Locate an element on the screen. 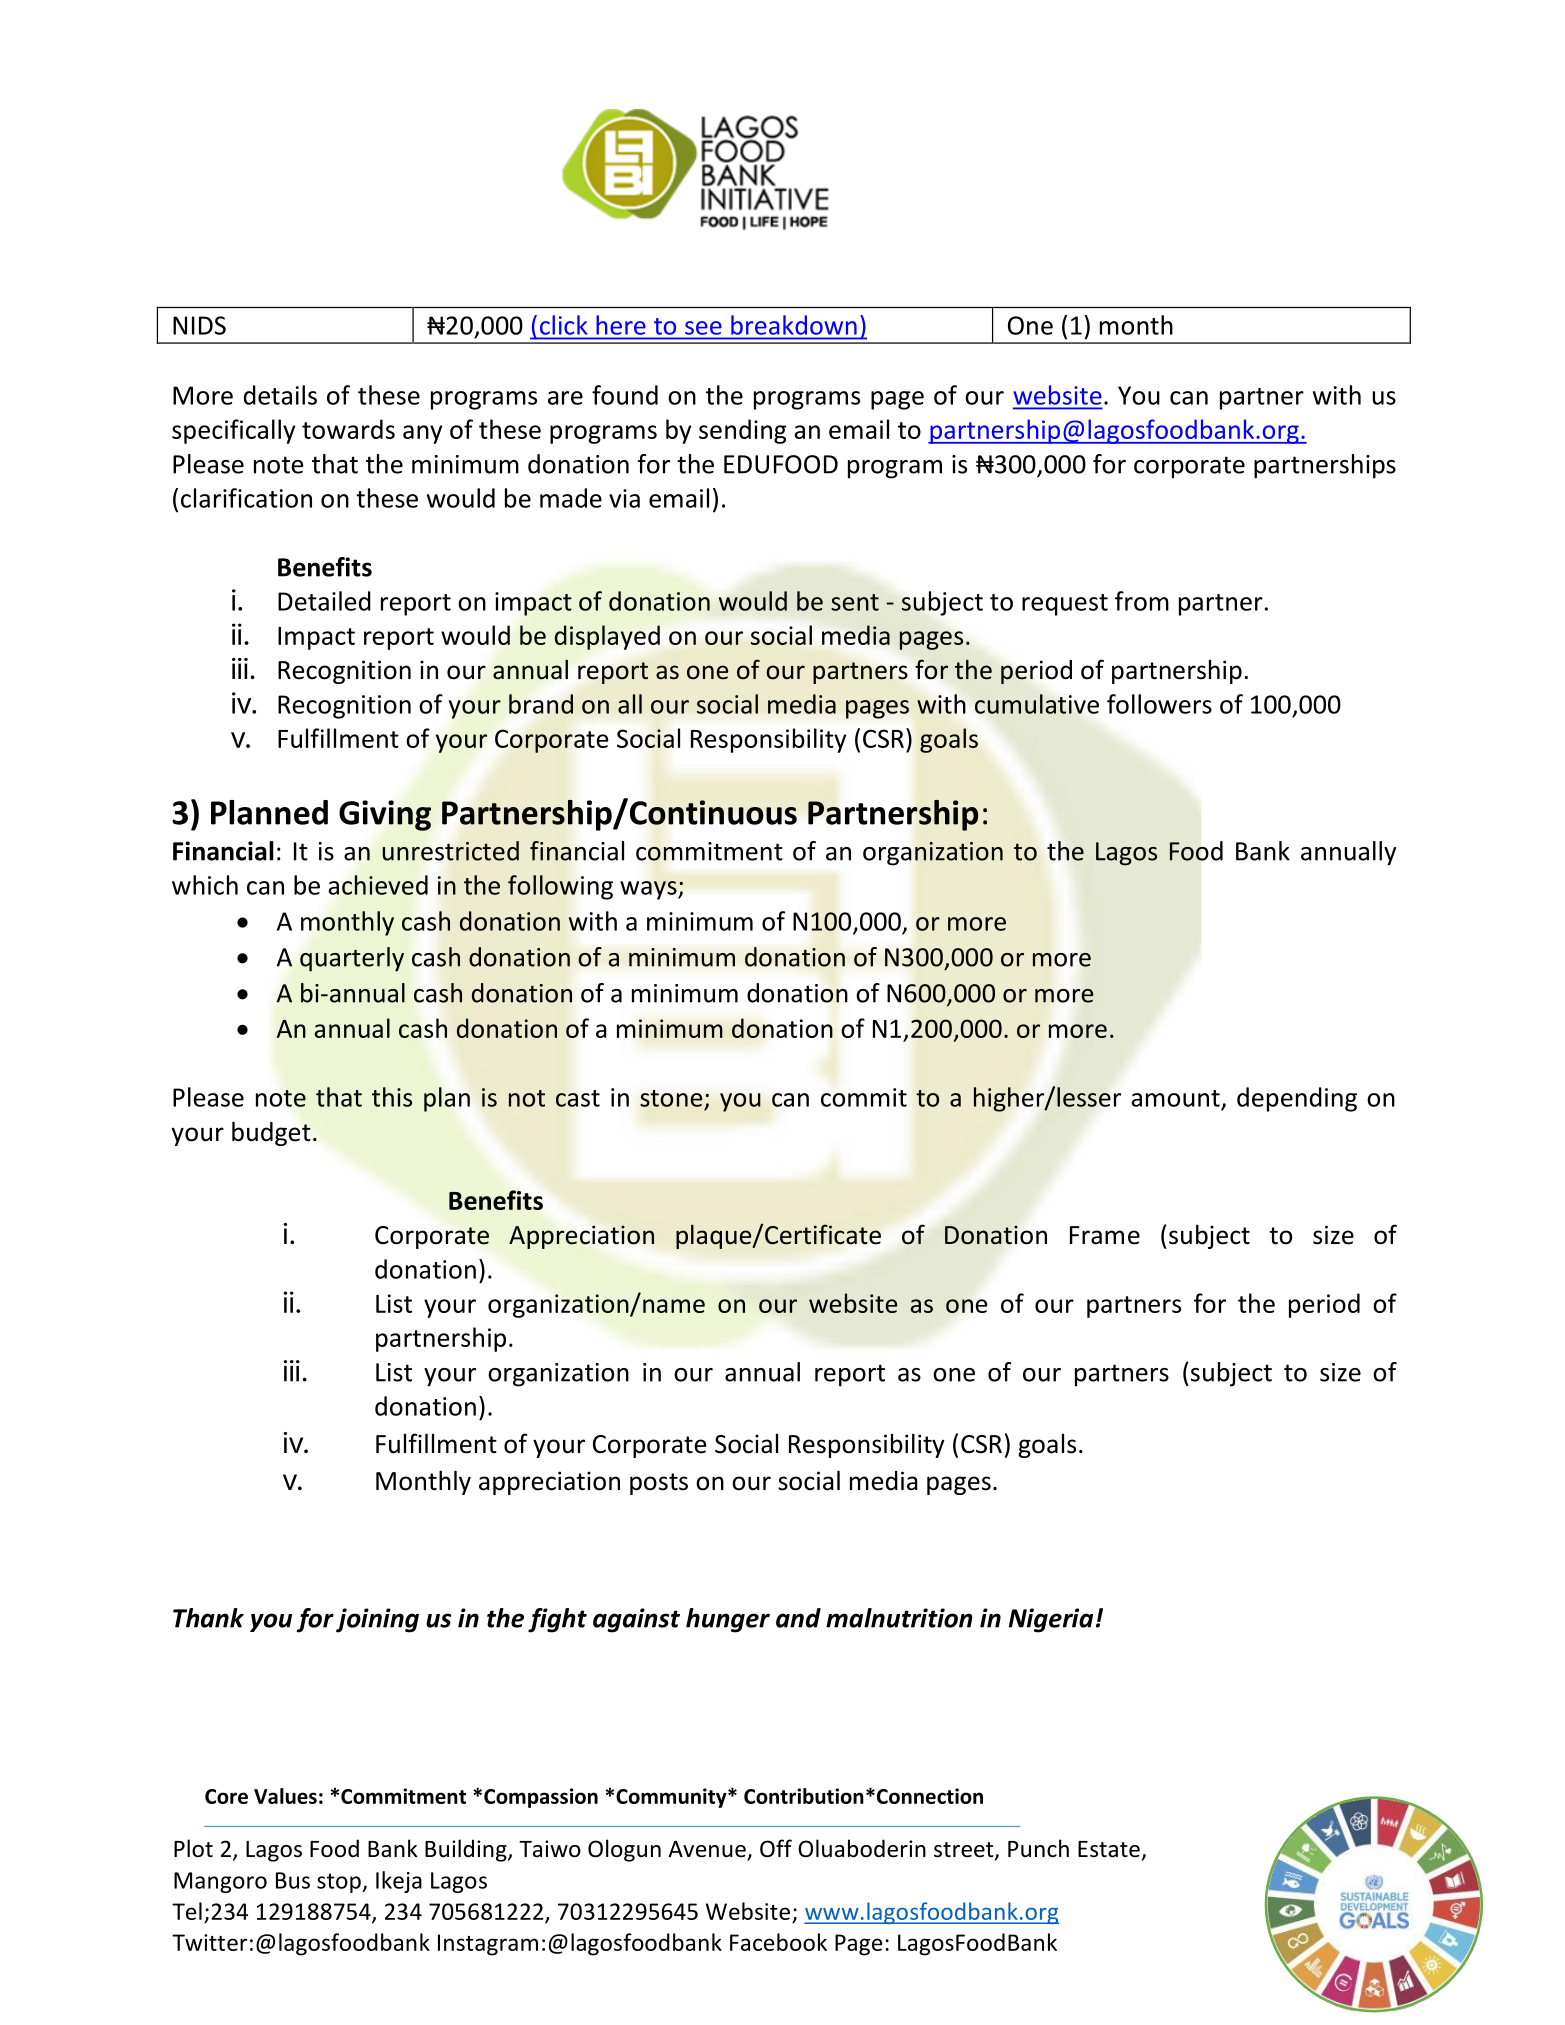  stop is located at coordinates (340, 1883).
